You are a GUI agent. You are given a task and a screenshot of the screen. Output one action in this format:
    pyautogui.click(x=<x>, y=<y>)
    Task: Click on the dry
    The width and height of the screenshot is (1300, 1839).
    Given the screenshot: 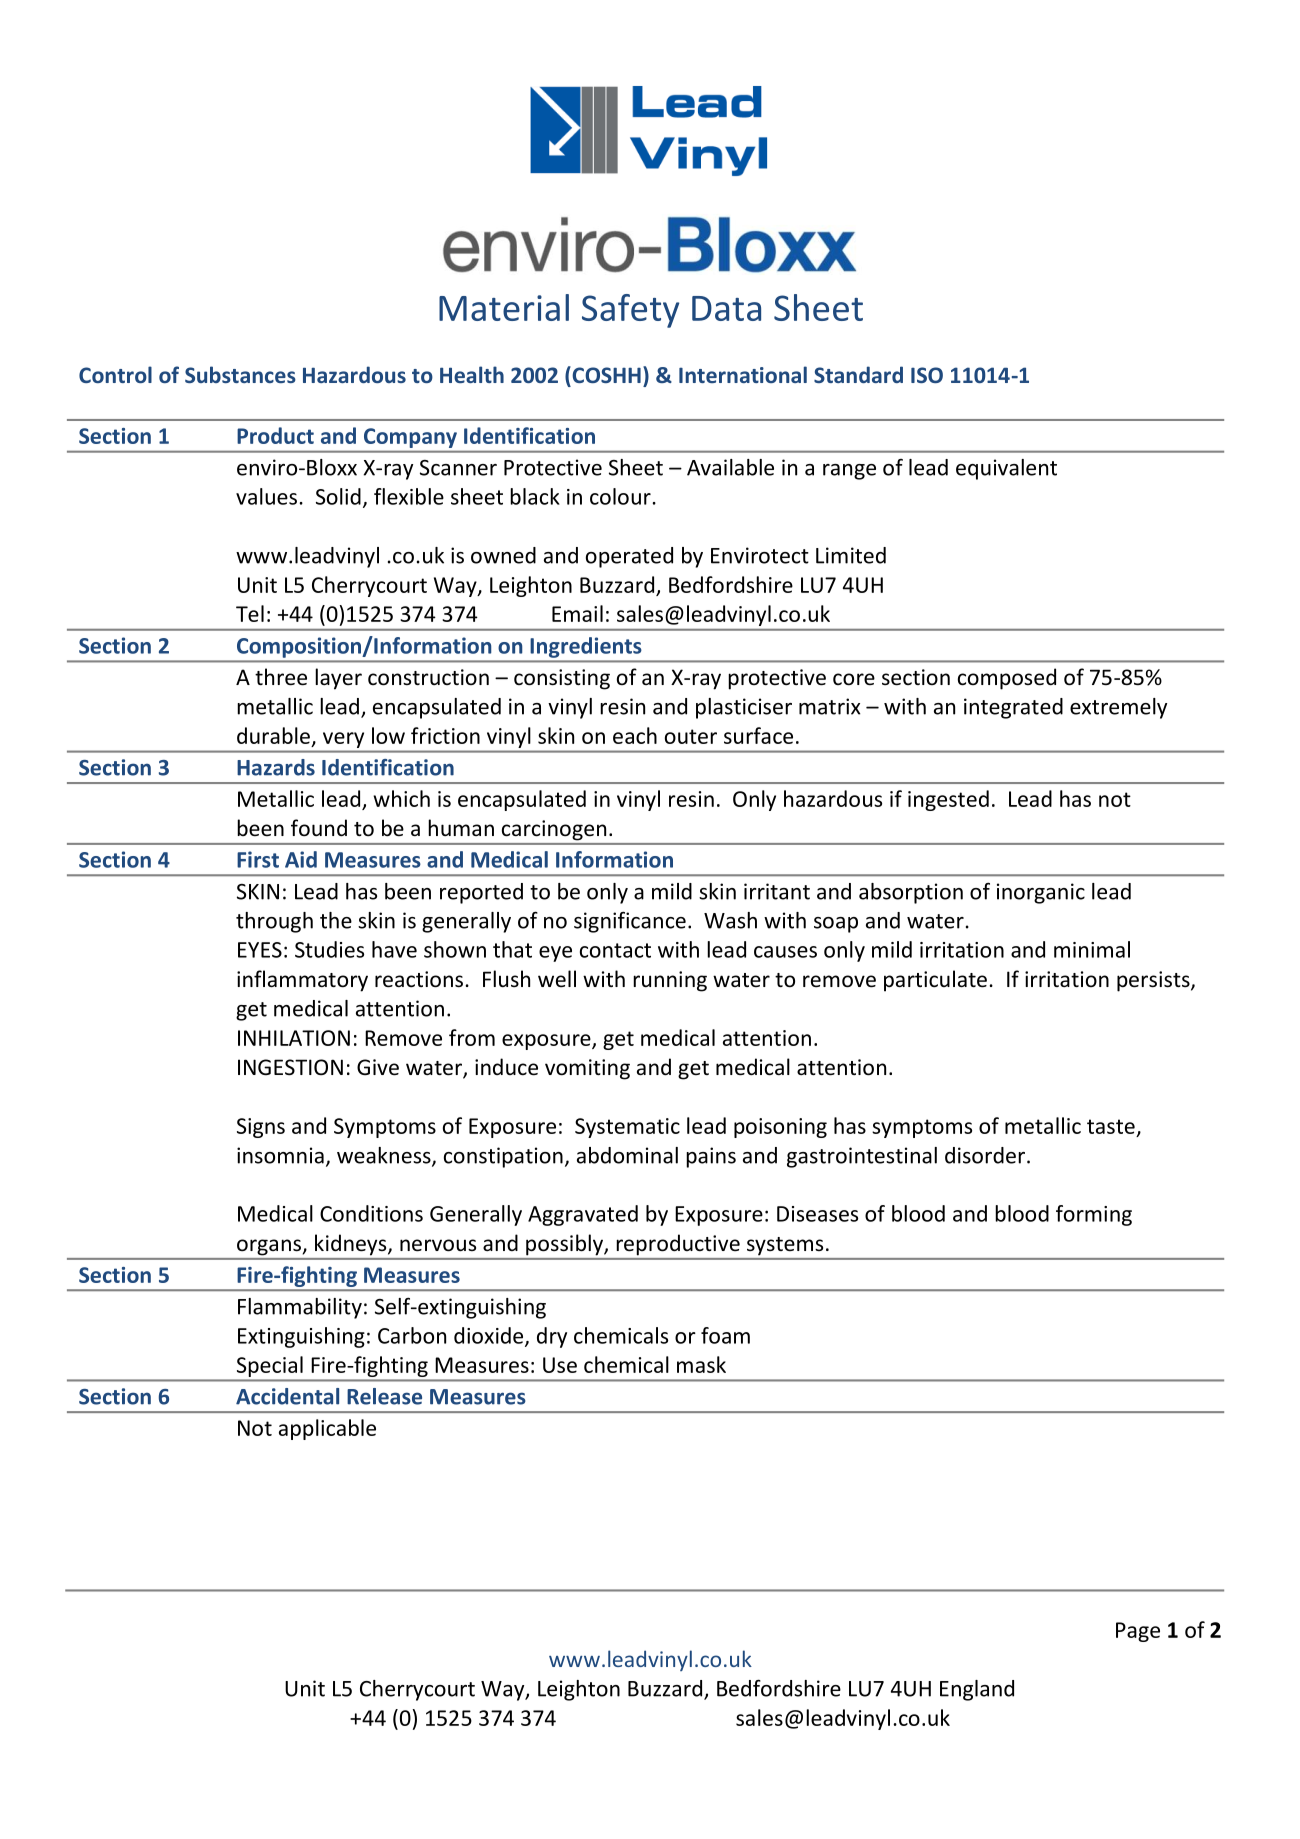 What is the action you would take?
    pyautogui.click(x=552, y=1337)
